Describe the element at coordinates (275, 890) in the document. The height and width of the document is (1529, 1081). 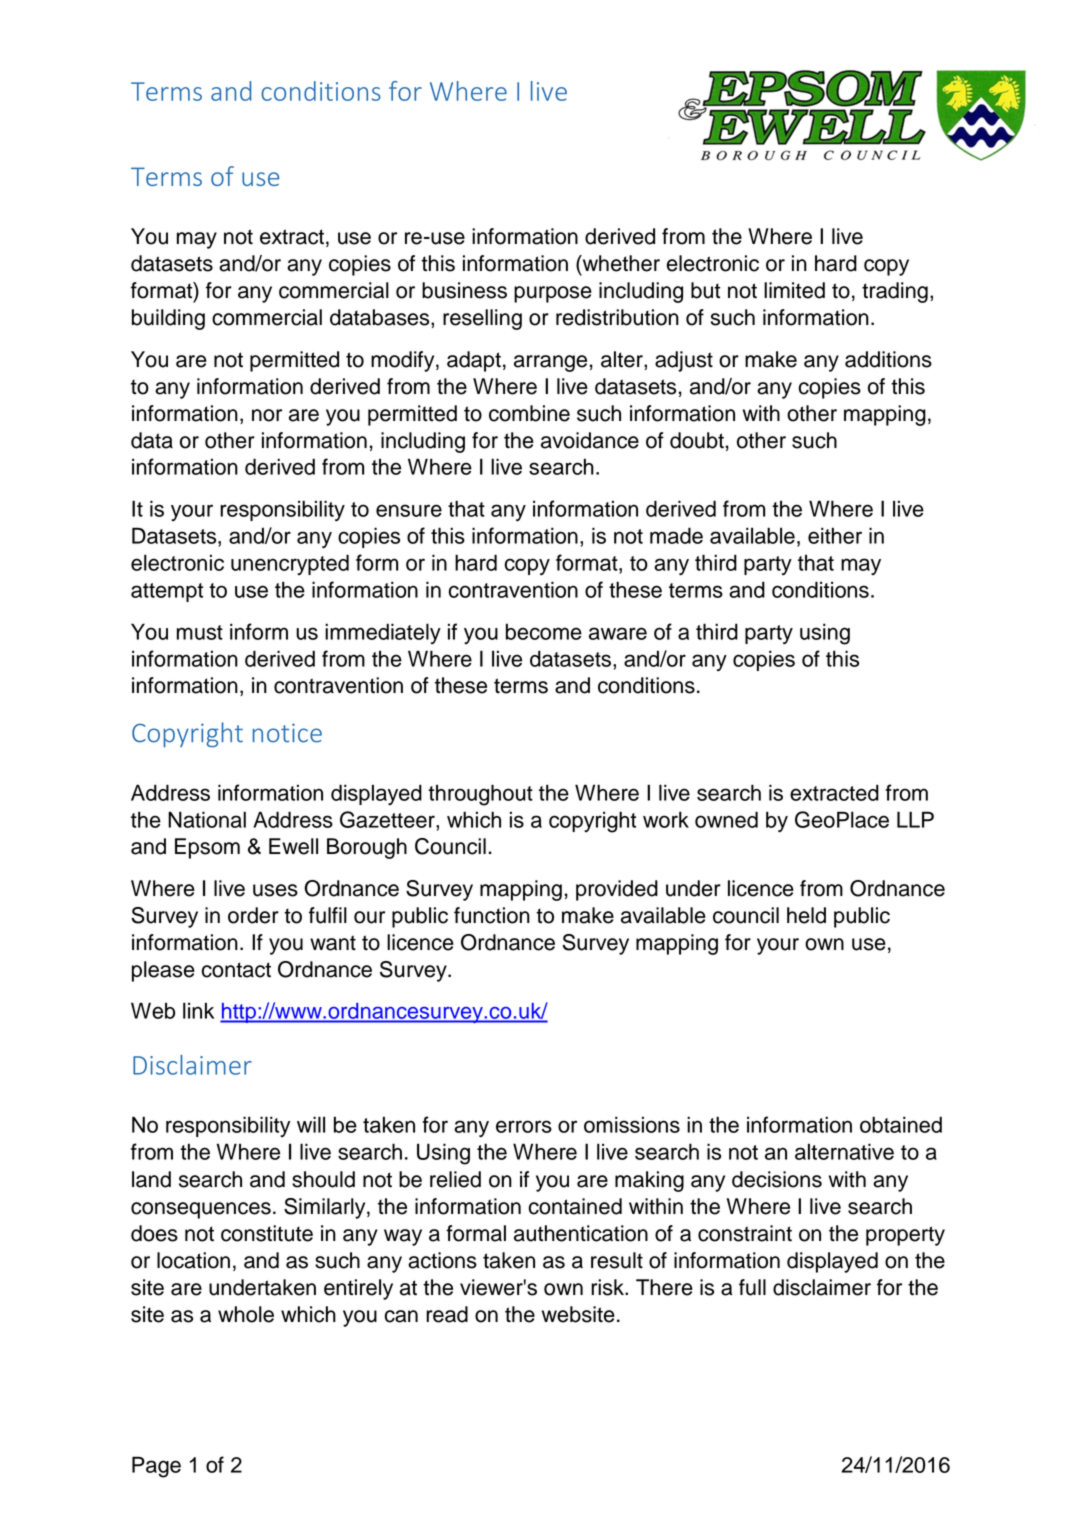
I see `uses` at that location.
